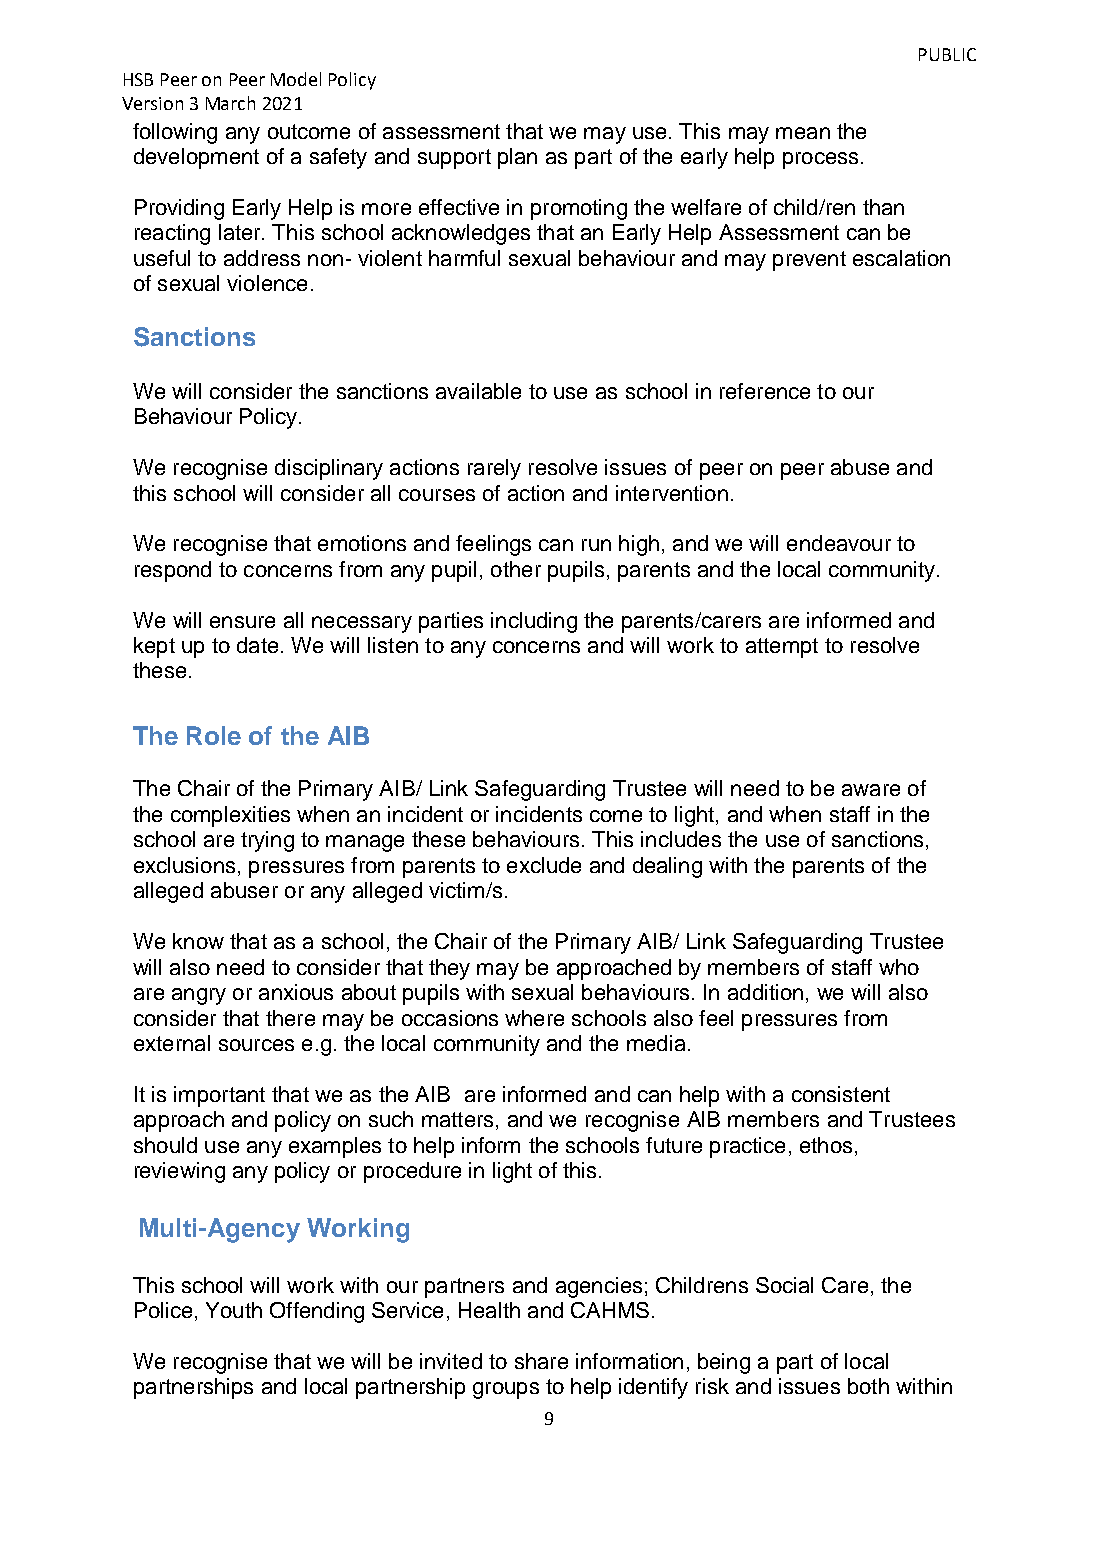  What do you see at coordinates (596, 545) in the screenshot?
I see `run` at bounding box center [596, 545].
